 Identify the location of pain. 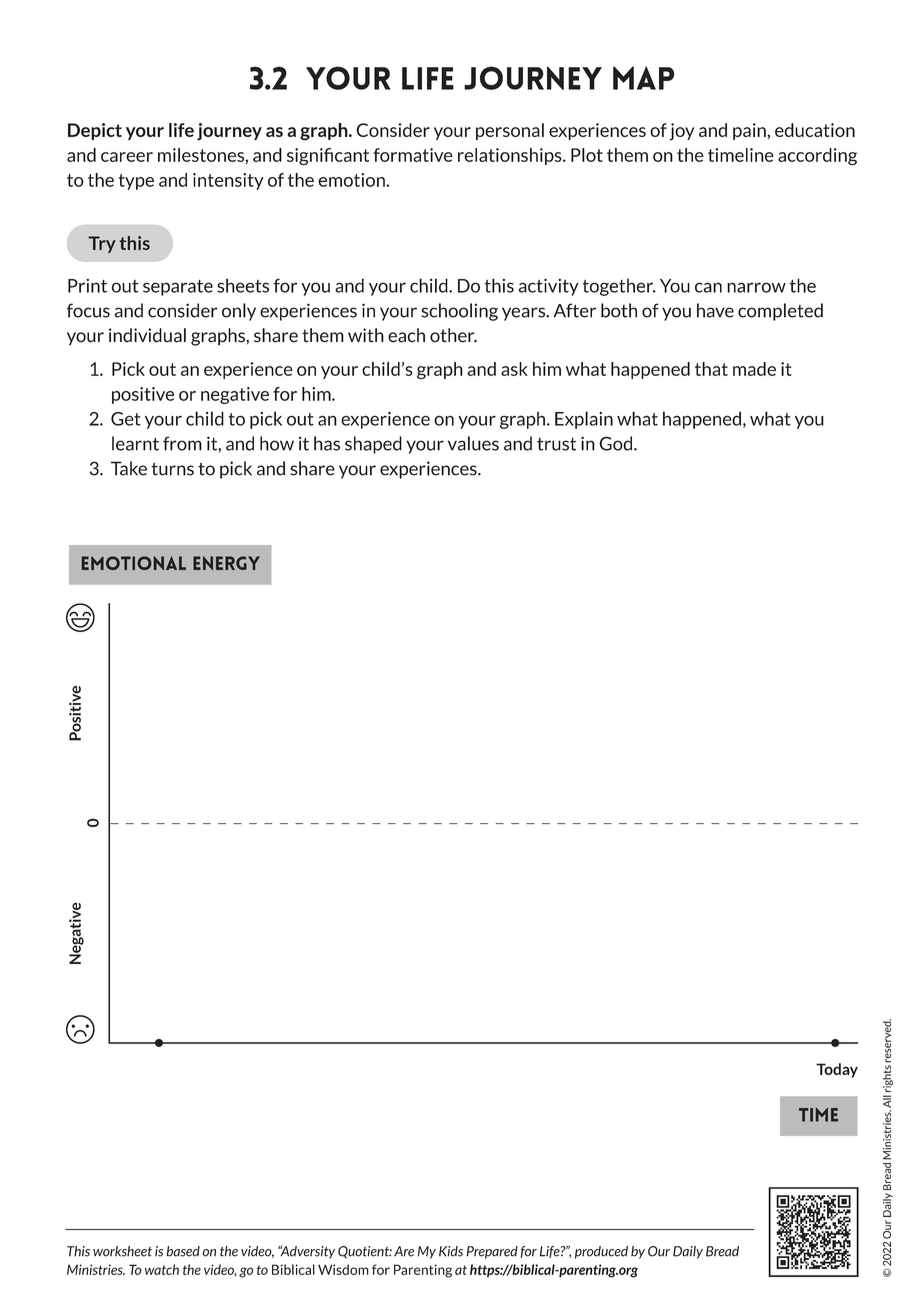
(750, 131).
